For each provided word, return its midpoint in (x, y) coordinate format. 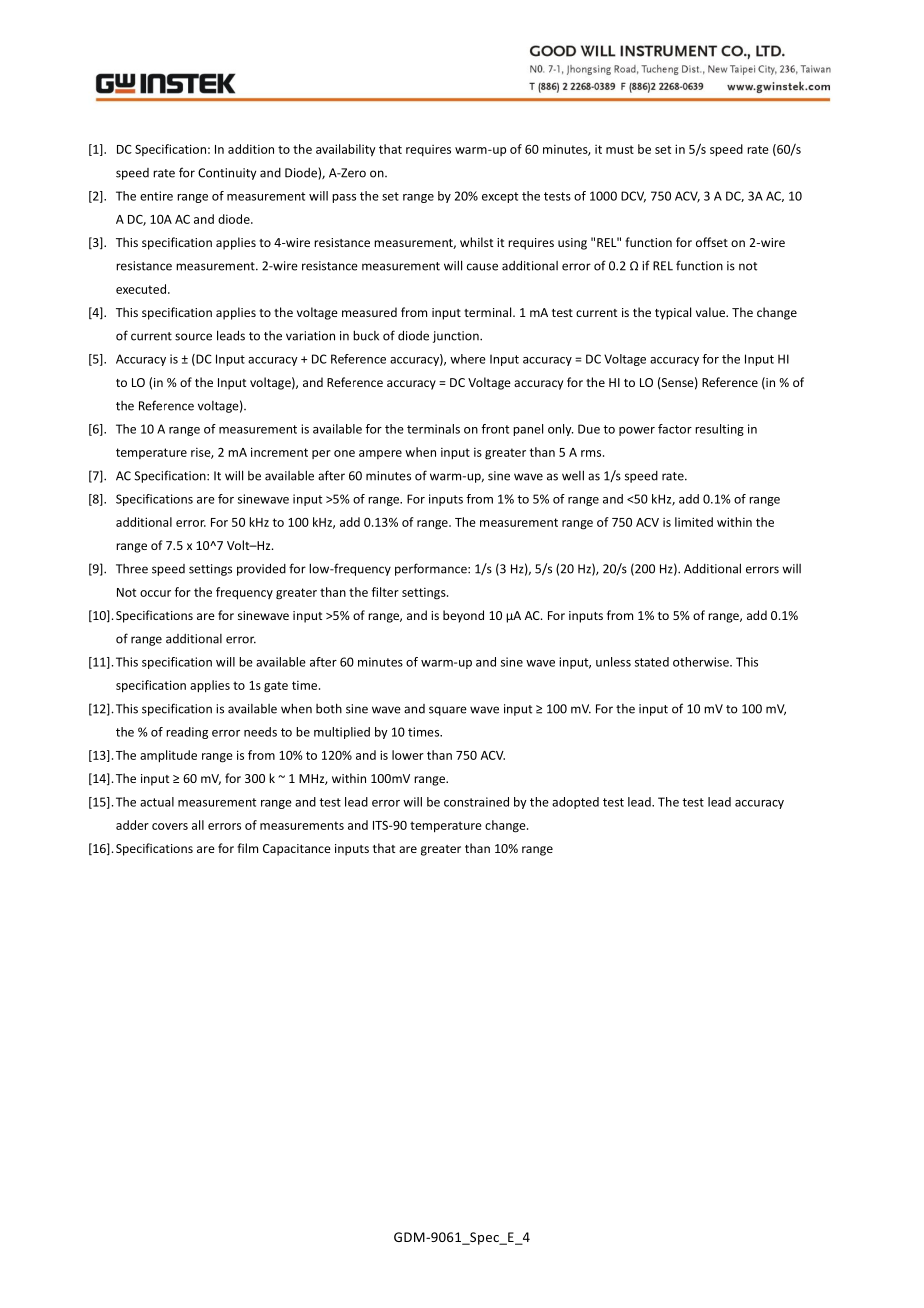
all (198, 825)
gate (276, 687)
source (193, 337)
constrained (476, 802)
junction (457, 337)
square (448, 711)
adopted (575, 803)
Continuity (227, 174)
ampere (380, 454)
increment (279, 452)
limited (694, 522)
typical (673, 313)
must (620, 149)
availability (346, 150)
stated (652, 662)
